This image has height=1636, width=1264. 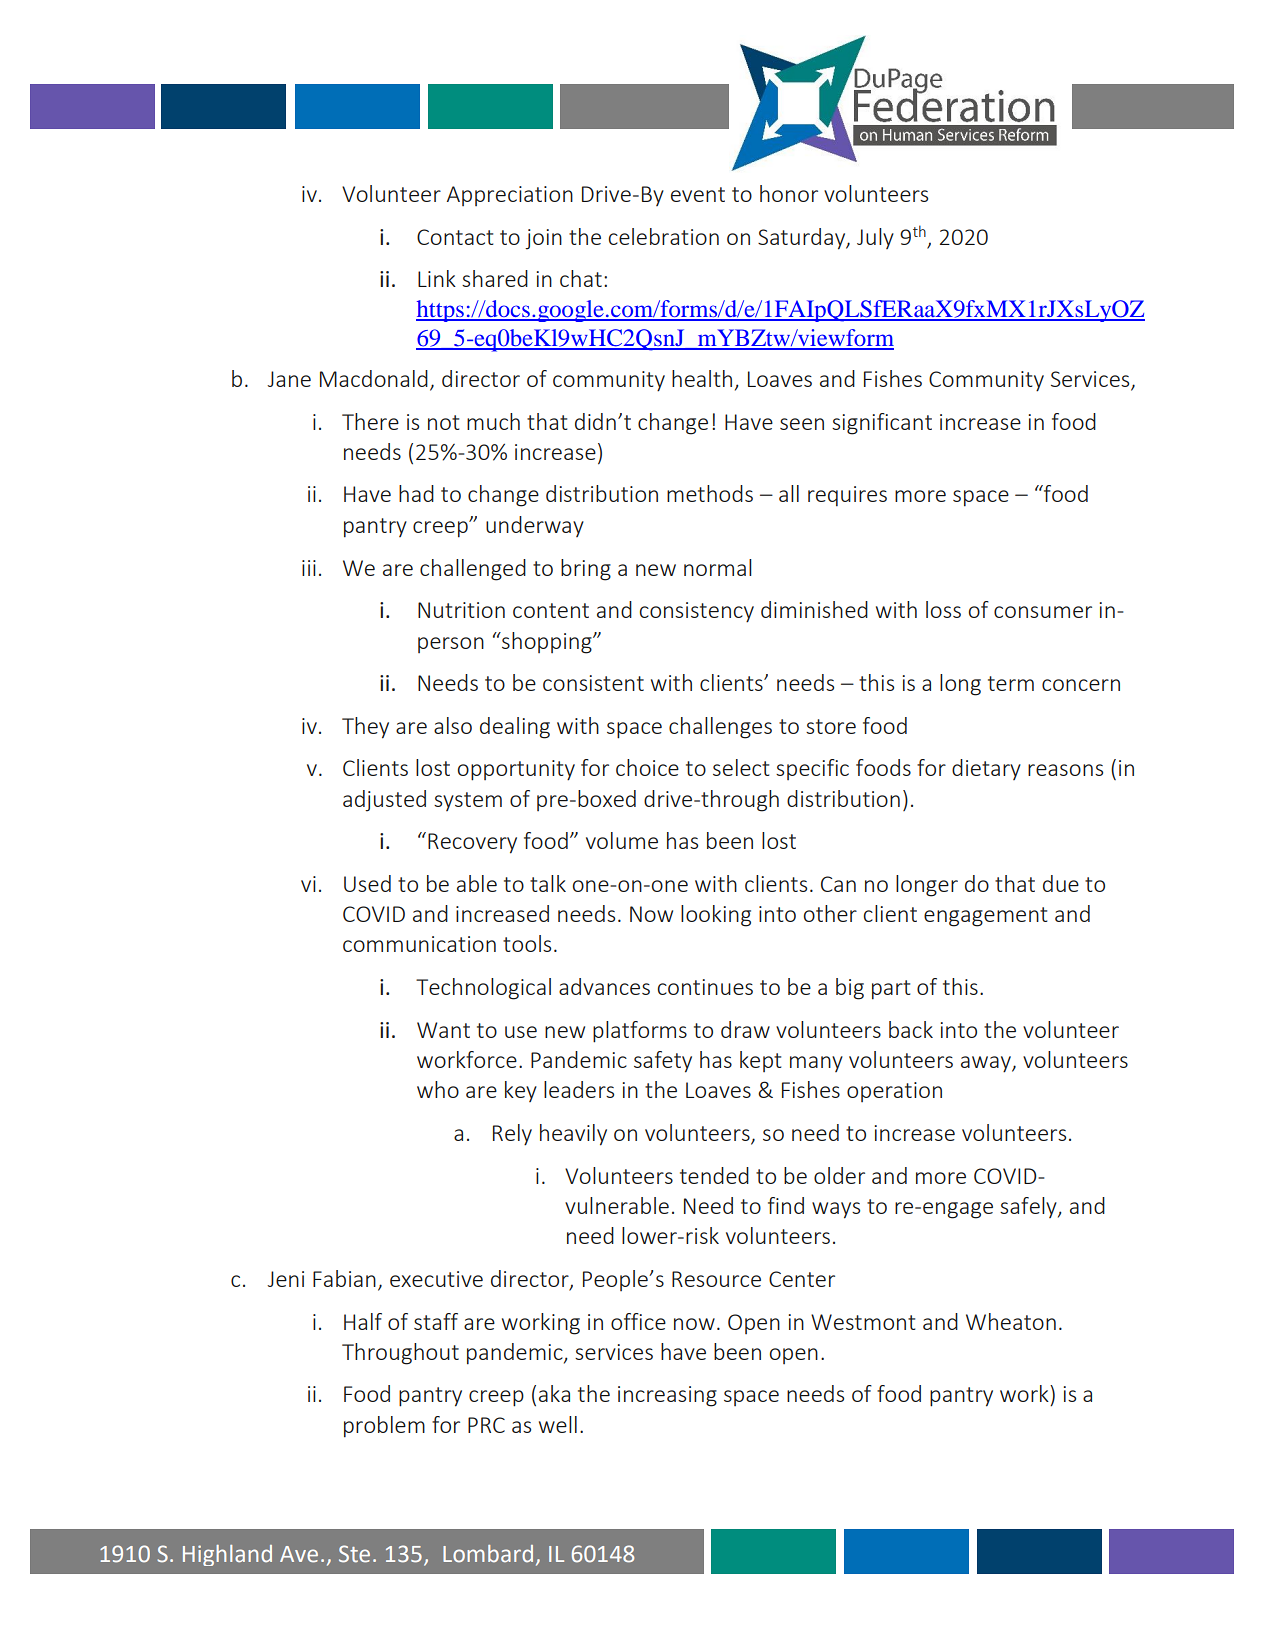 I want to click on Link, so click(x=437, y=278).
